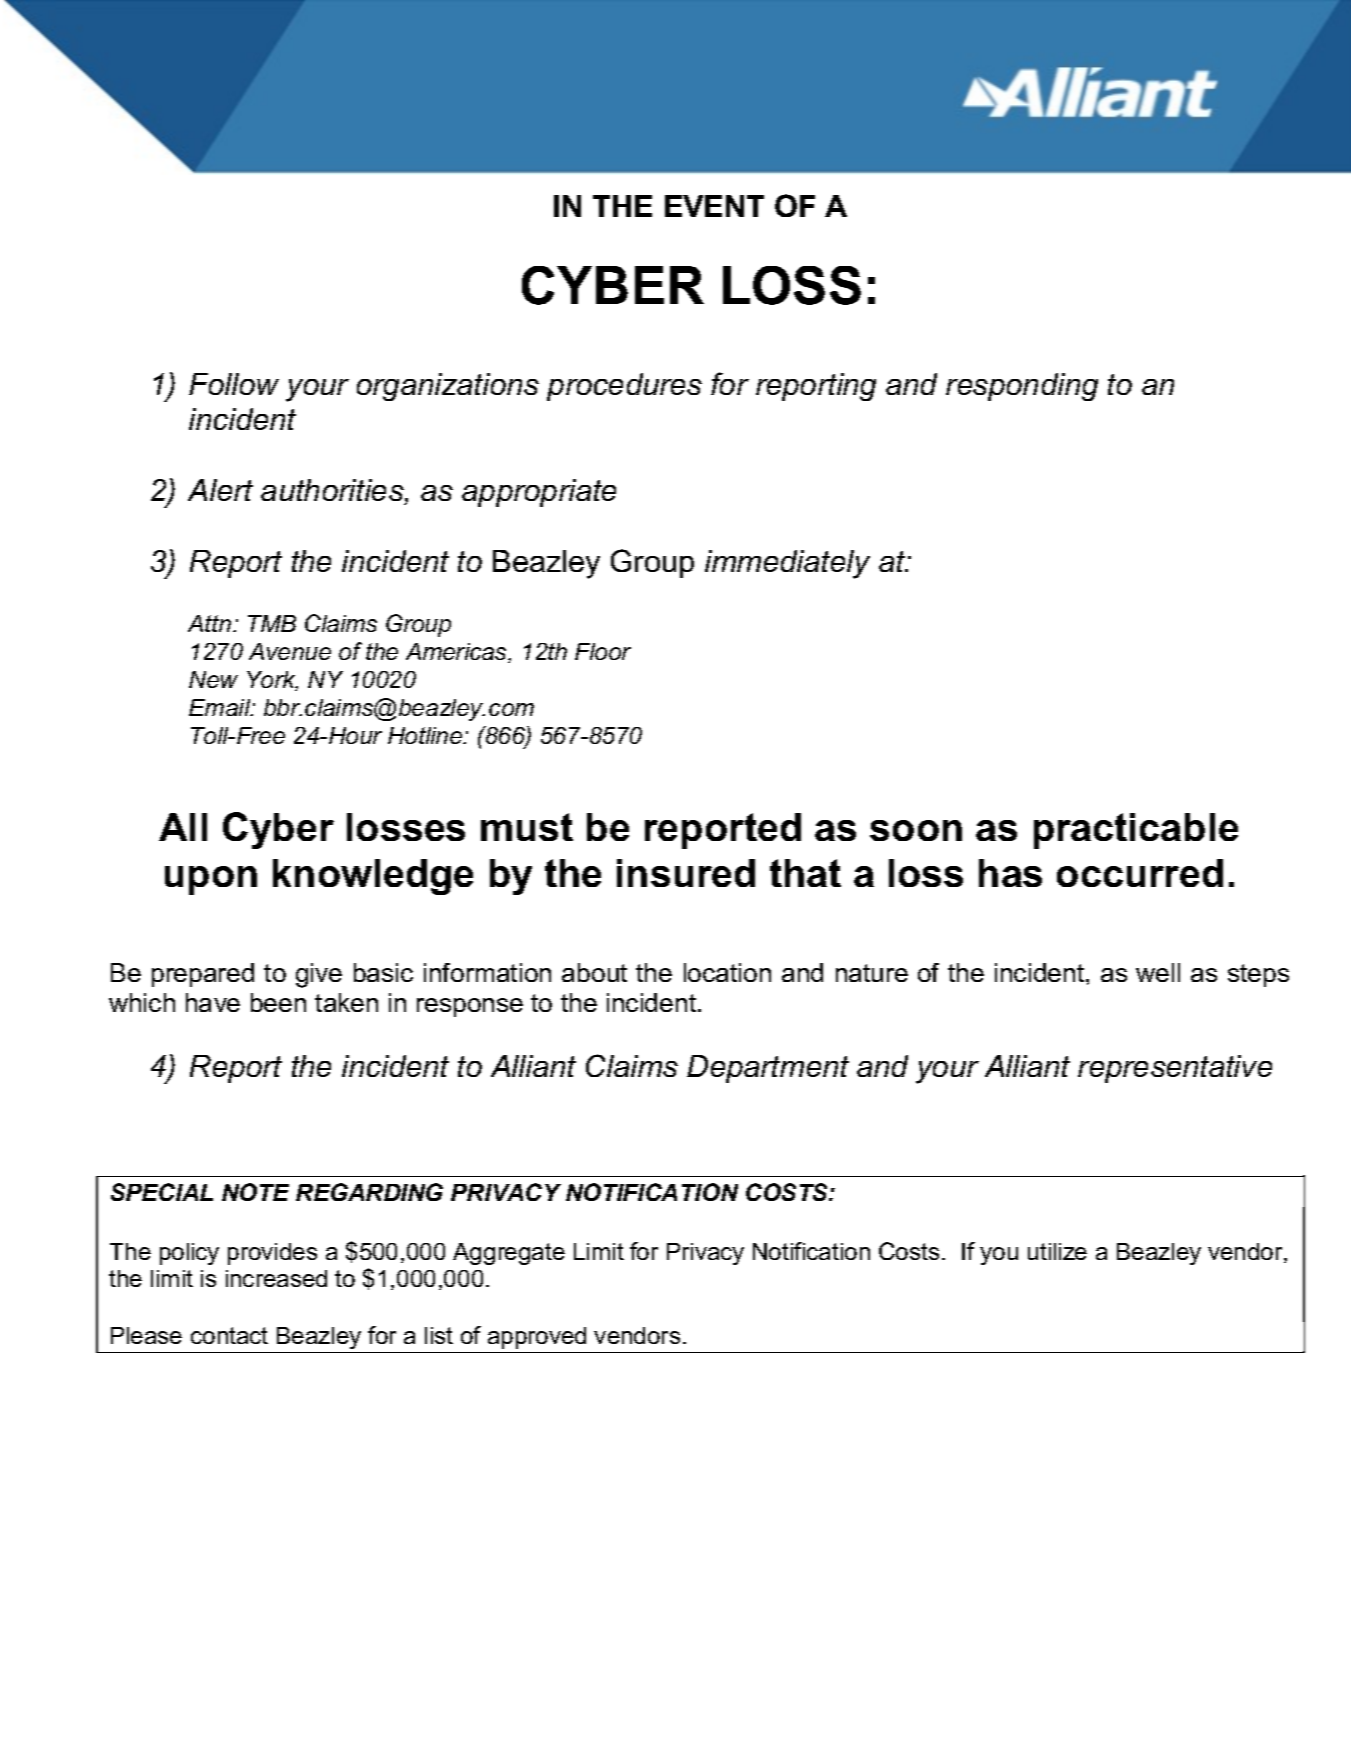 The width and height of the screenshot is (1351, 1748). I want to click on location, so click(727, 972).
